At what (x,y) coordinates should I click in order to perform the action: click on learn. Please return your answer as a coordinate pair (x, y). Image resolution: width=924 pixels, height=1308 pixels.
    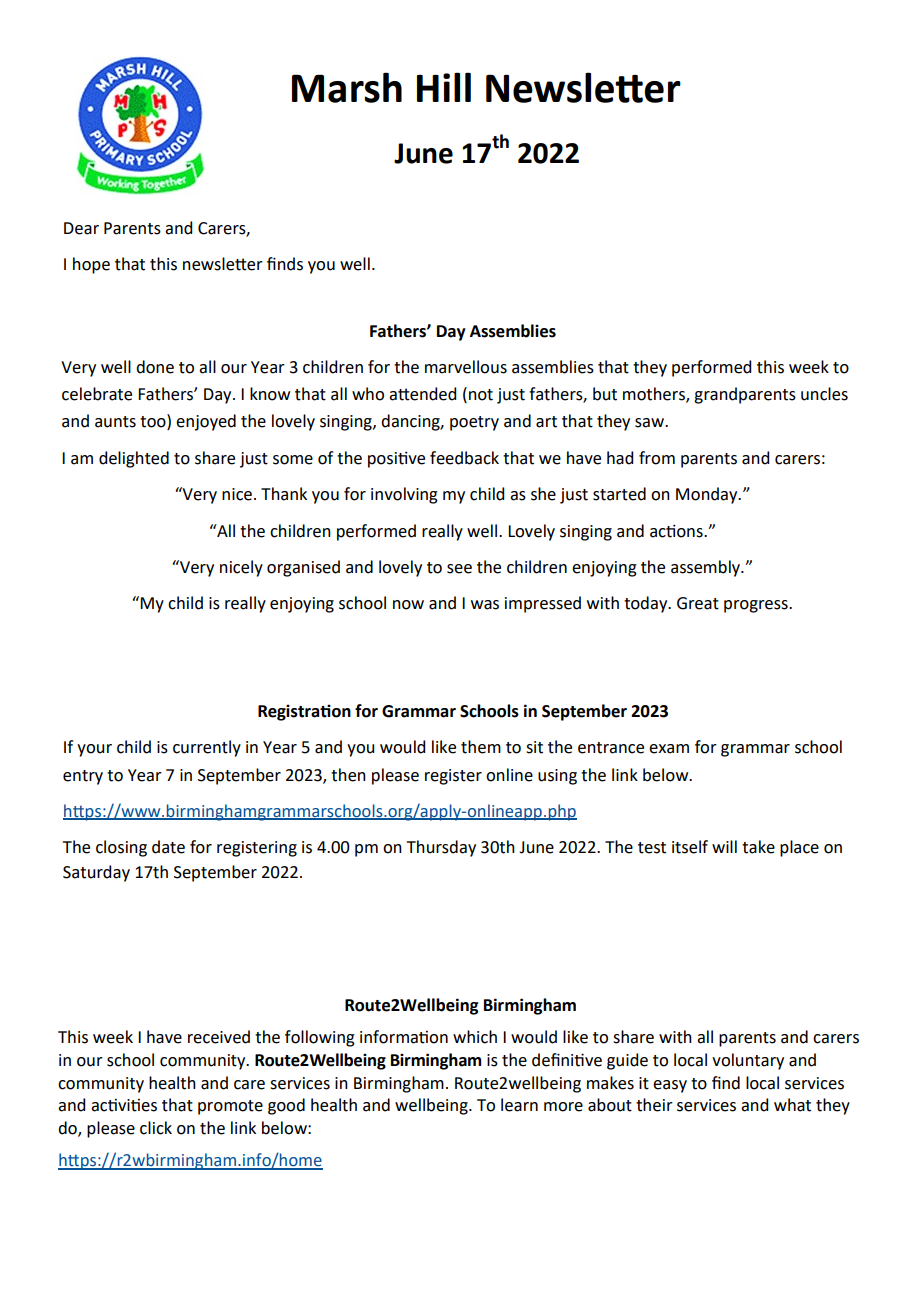
    Looking at the image, I should click on (519, 1105).
